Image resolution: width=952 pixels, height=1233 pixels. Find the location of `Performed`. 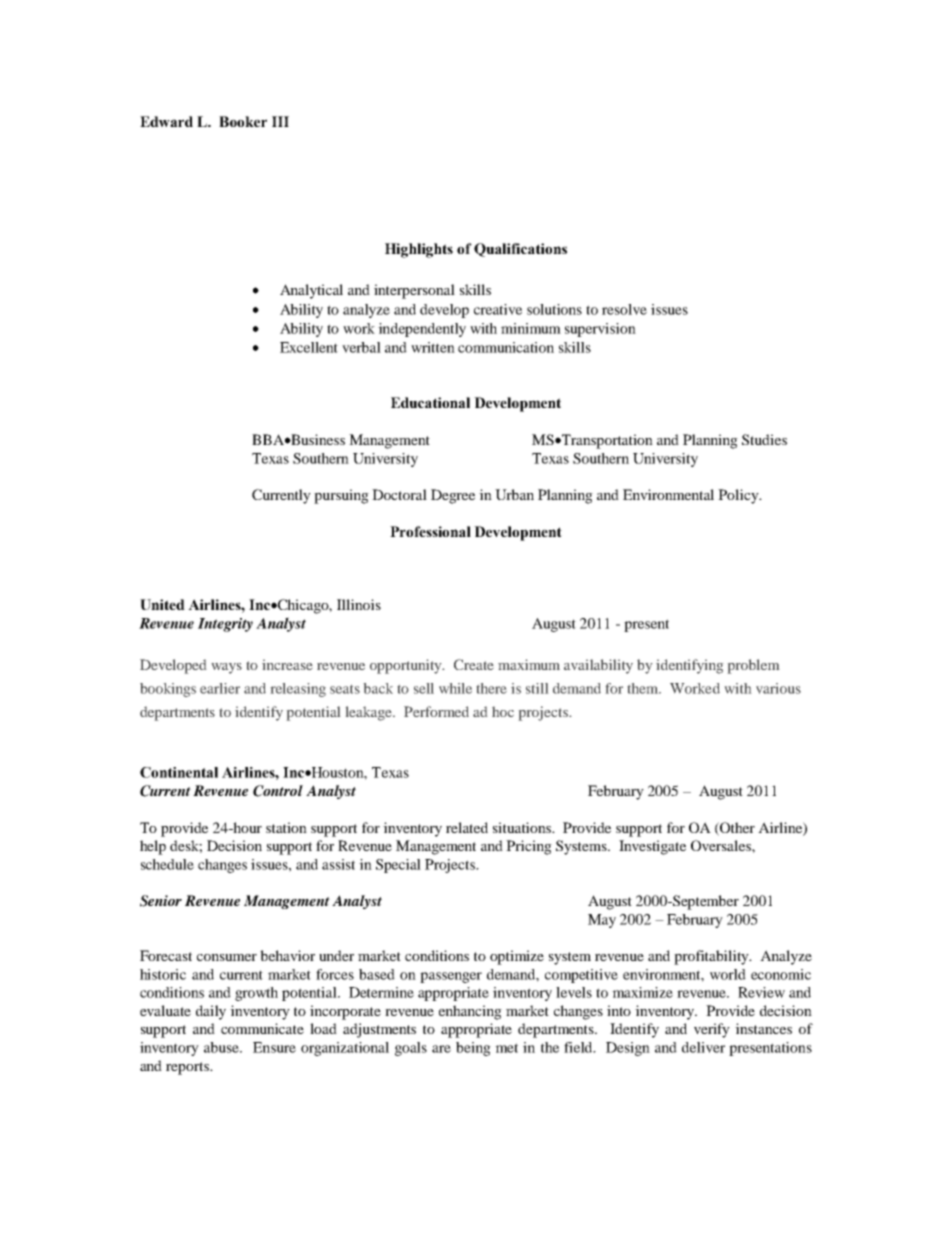

Performed is located at coordinates (436, 711).
